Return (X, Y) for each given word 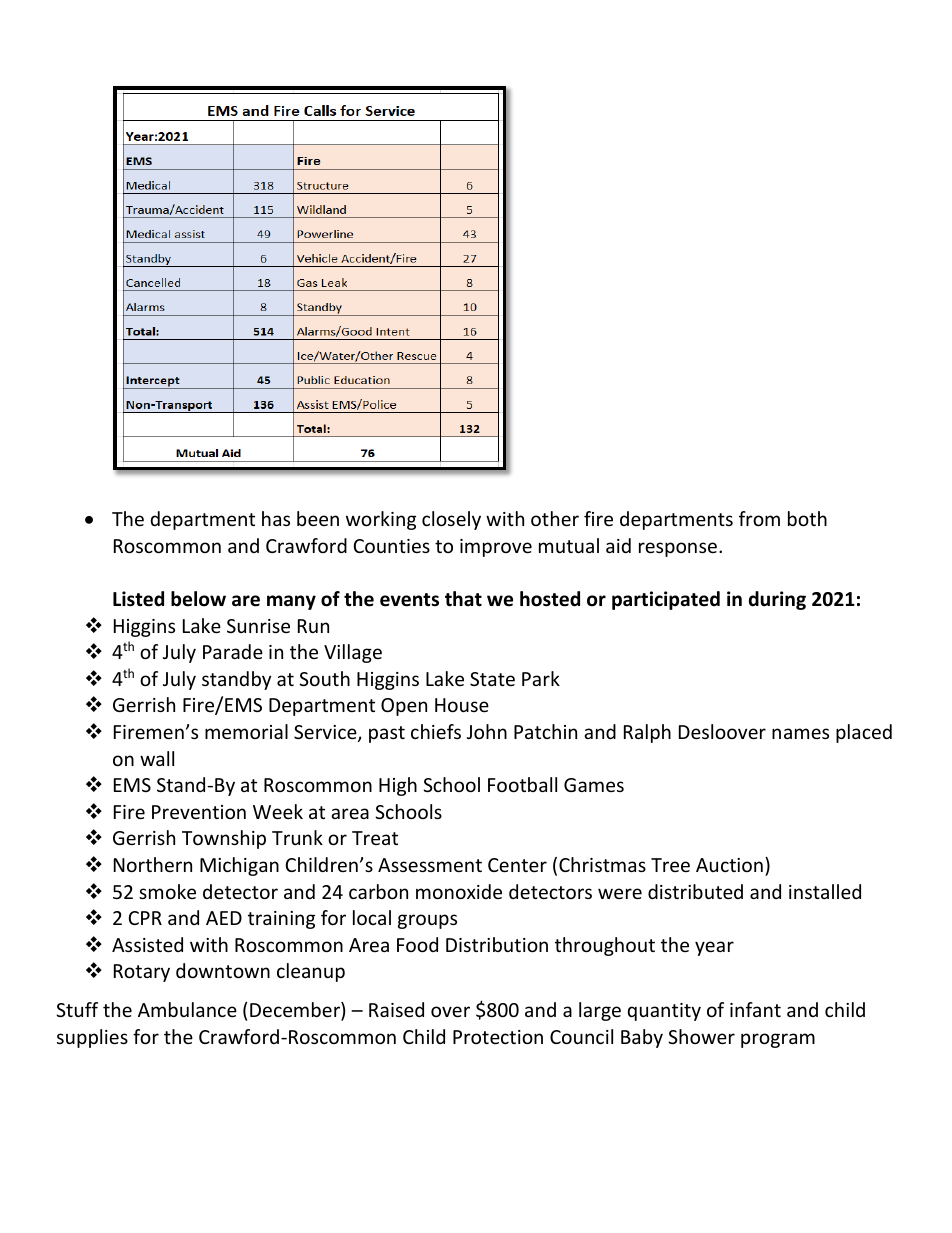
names (800, 733)
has (276, 518)
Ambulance (187, 1009)
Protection (498, 1037)
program (778, 1040)
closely (451, 520)
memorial (246, 731)
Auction (729, 865)
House (462, 705)
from (759, 518)
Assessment (430, 865)
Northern (153, 864)
